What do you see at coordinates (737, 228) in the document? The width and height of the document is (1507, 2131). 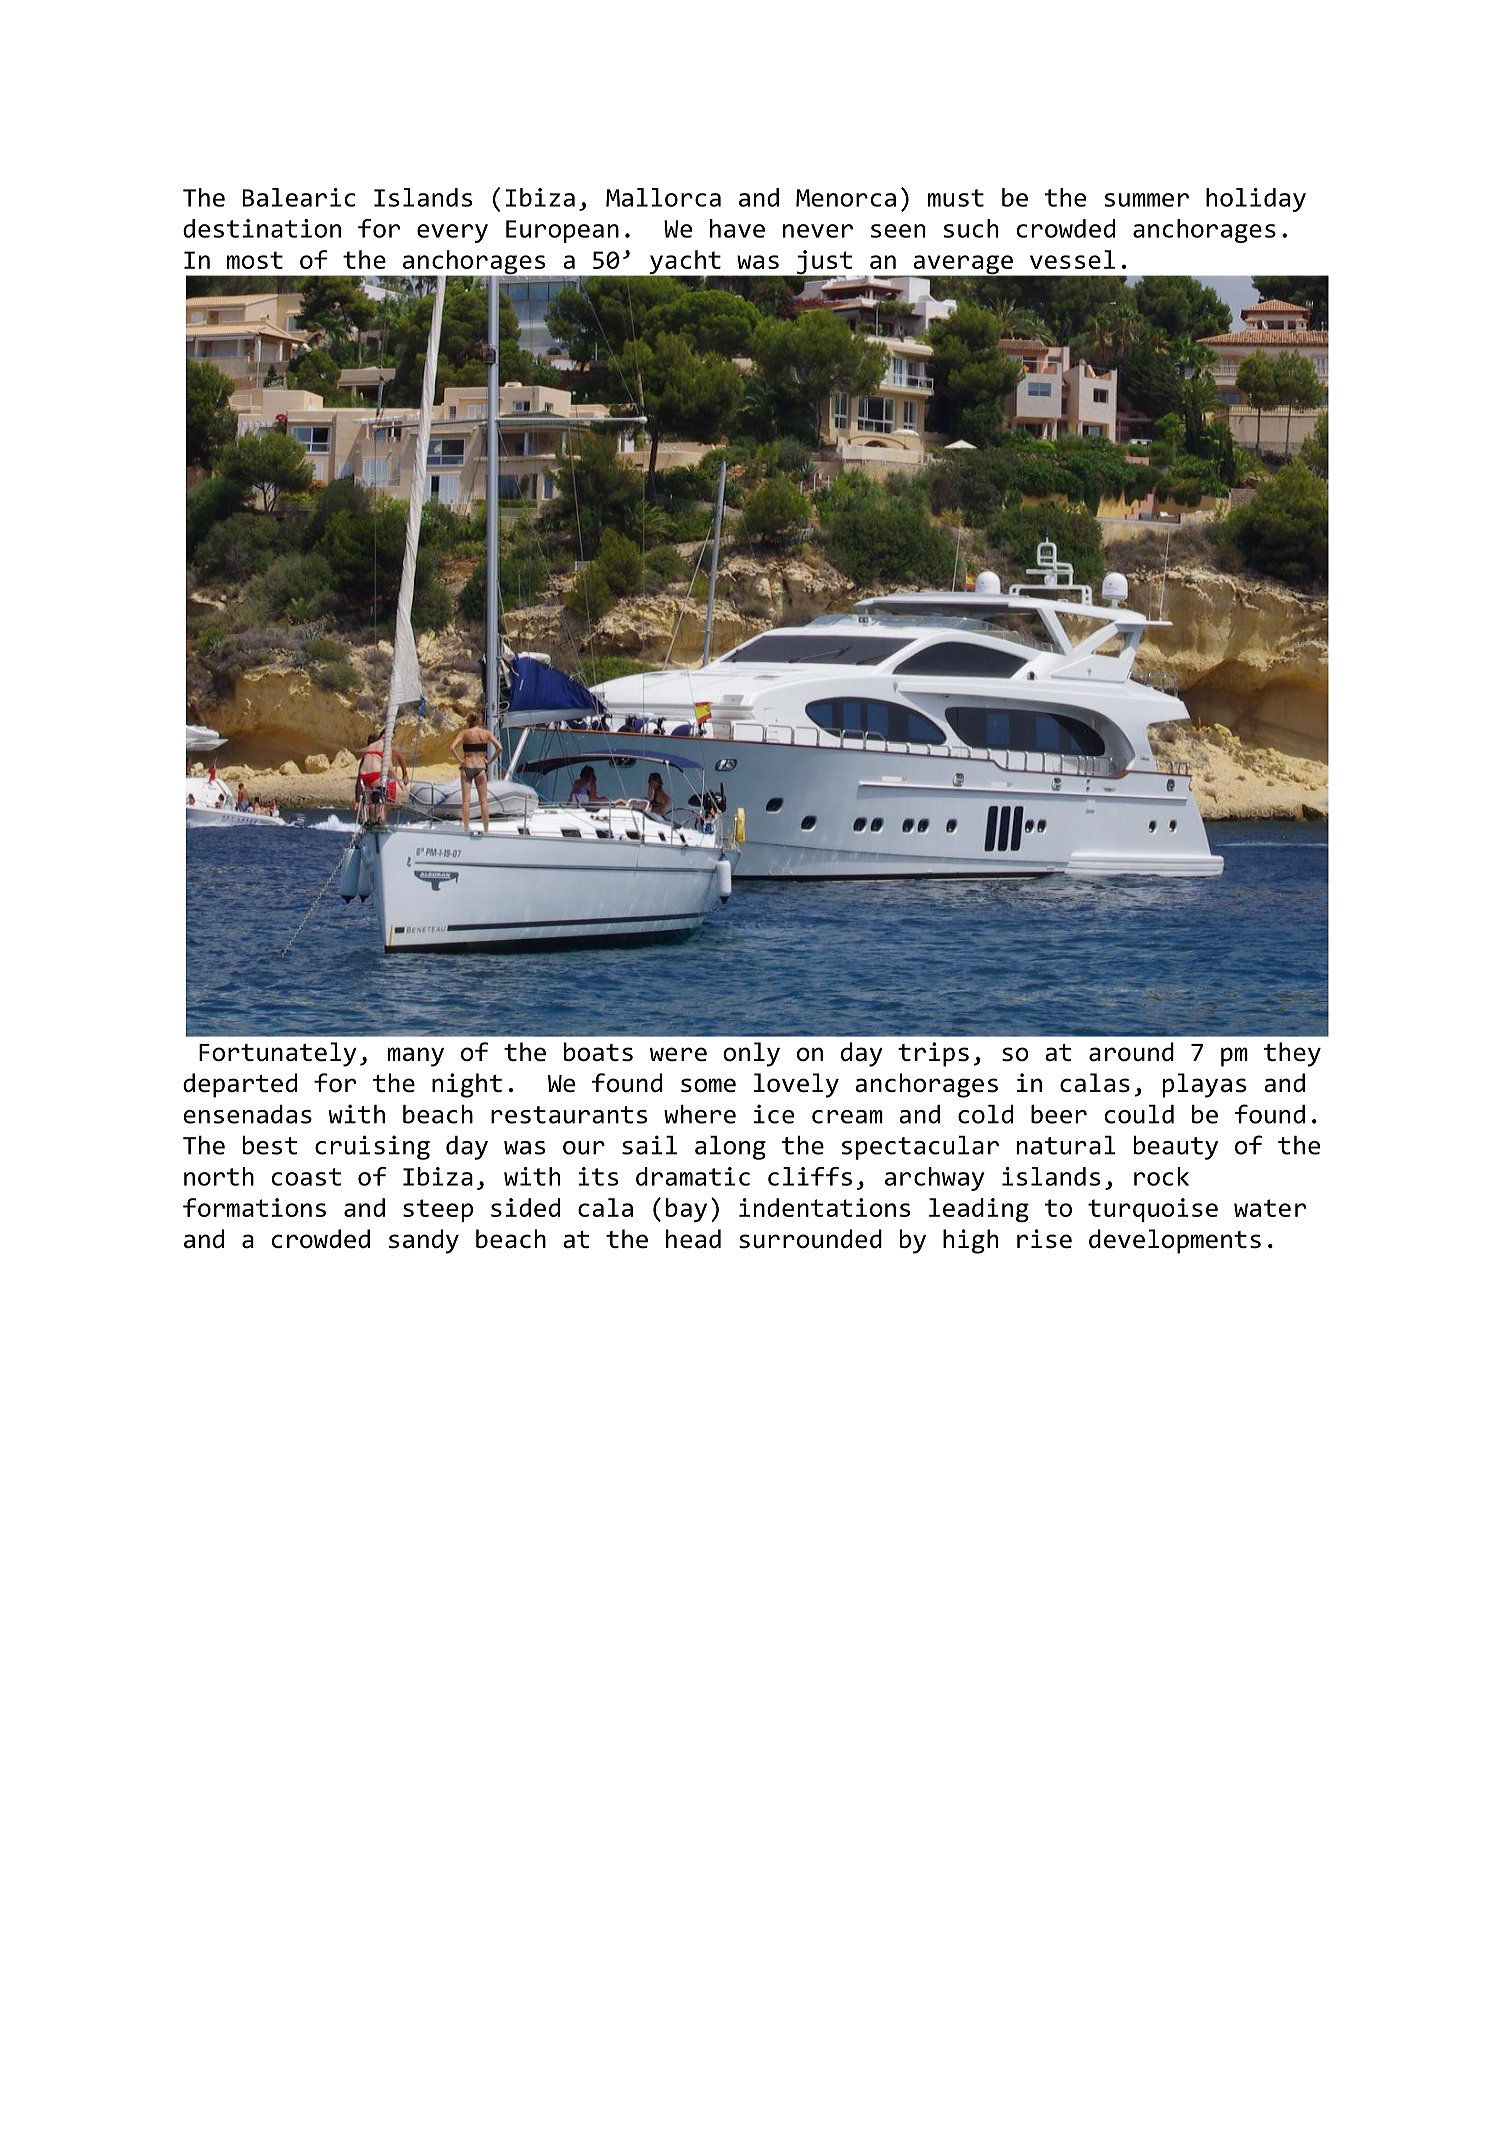 I see `have` at bounding box center [737, 228].
